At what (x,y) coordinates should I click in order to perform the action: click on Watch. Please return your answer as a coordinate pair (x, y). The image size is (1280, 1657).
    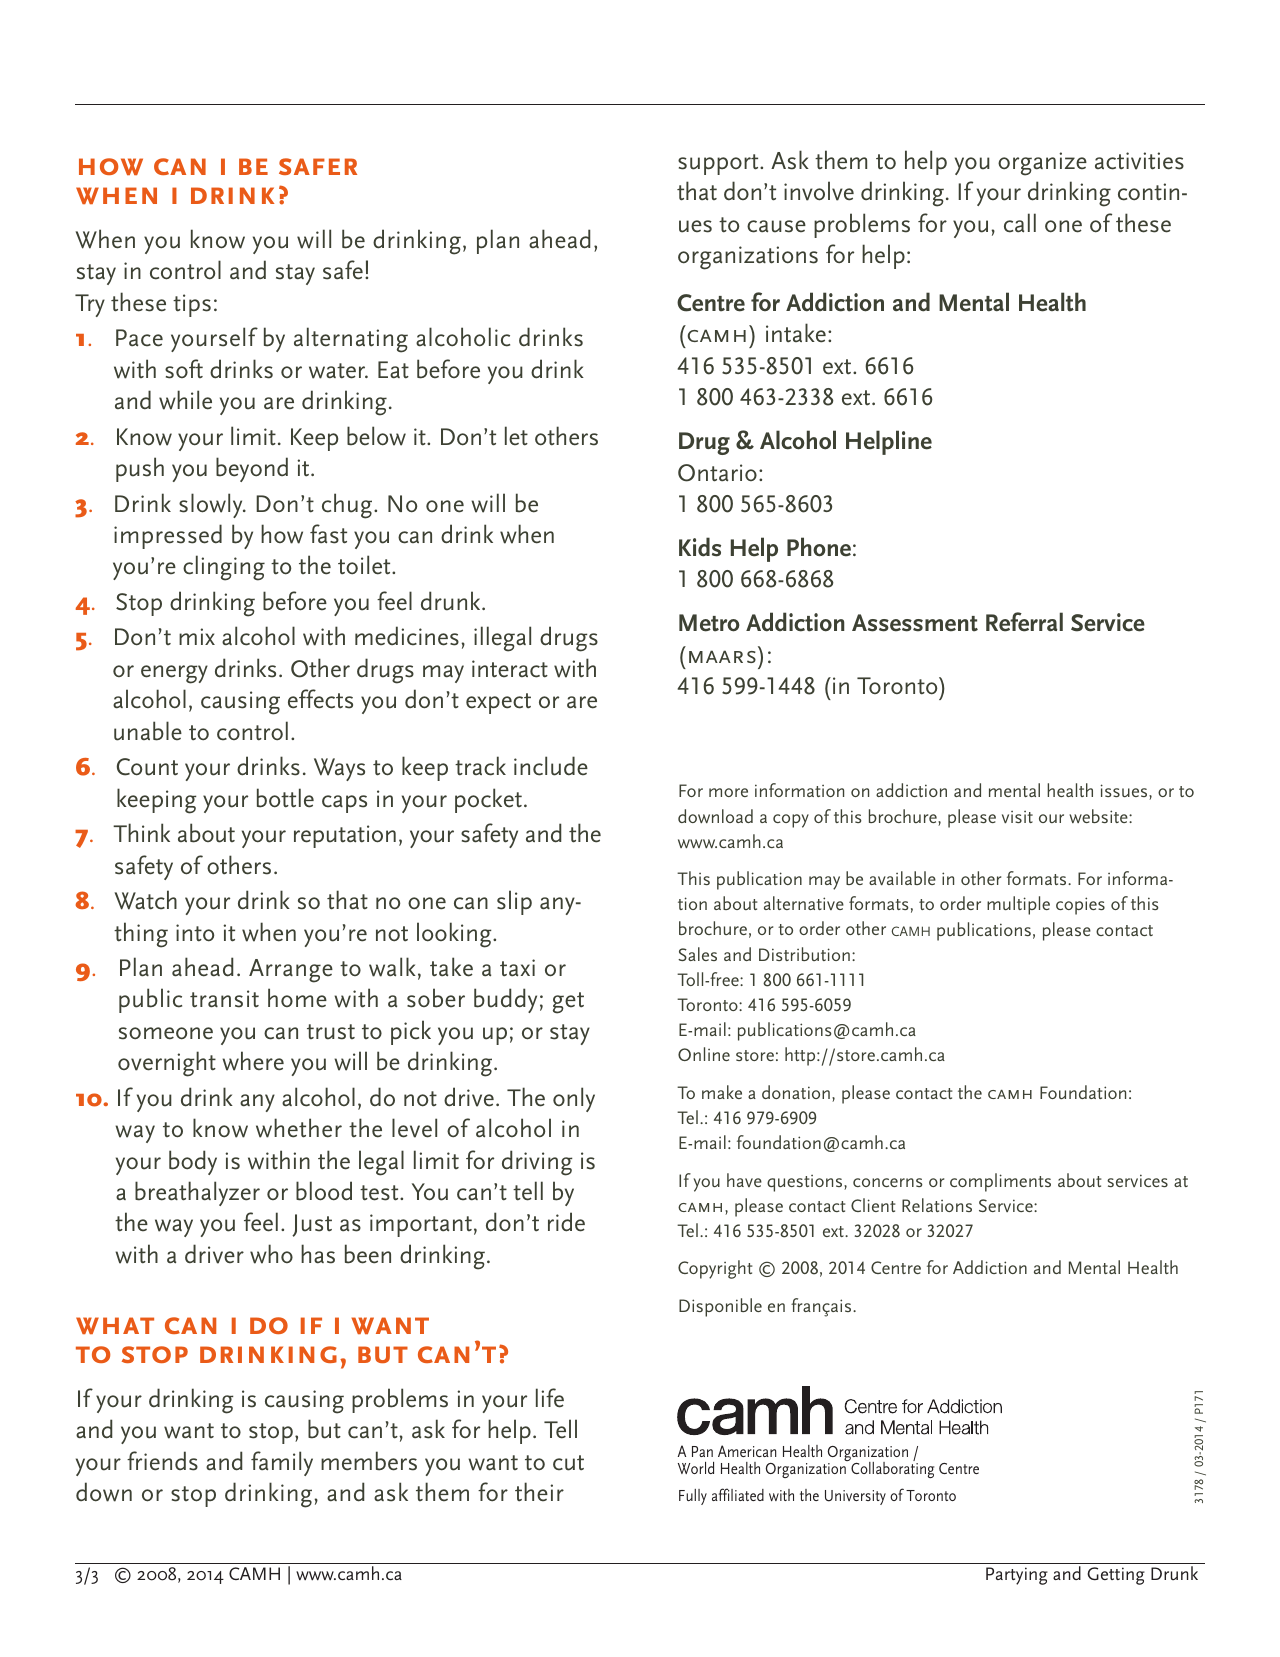
    Looking at the image, I should click on (146, 900).
